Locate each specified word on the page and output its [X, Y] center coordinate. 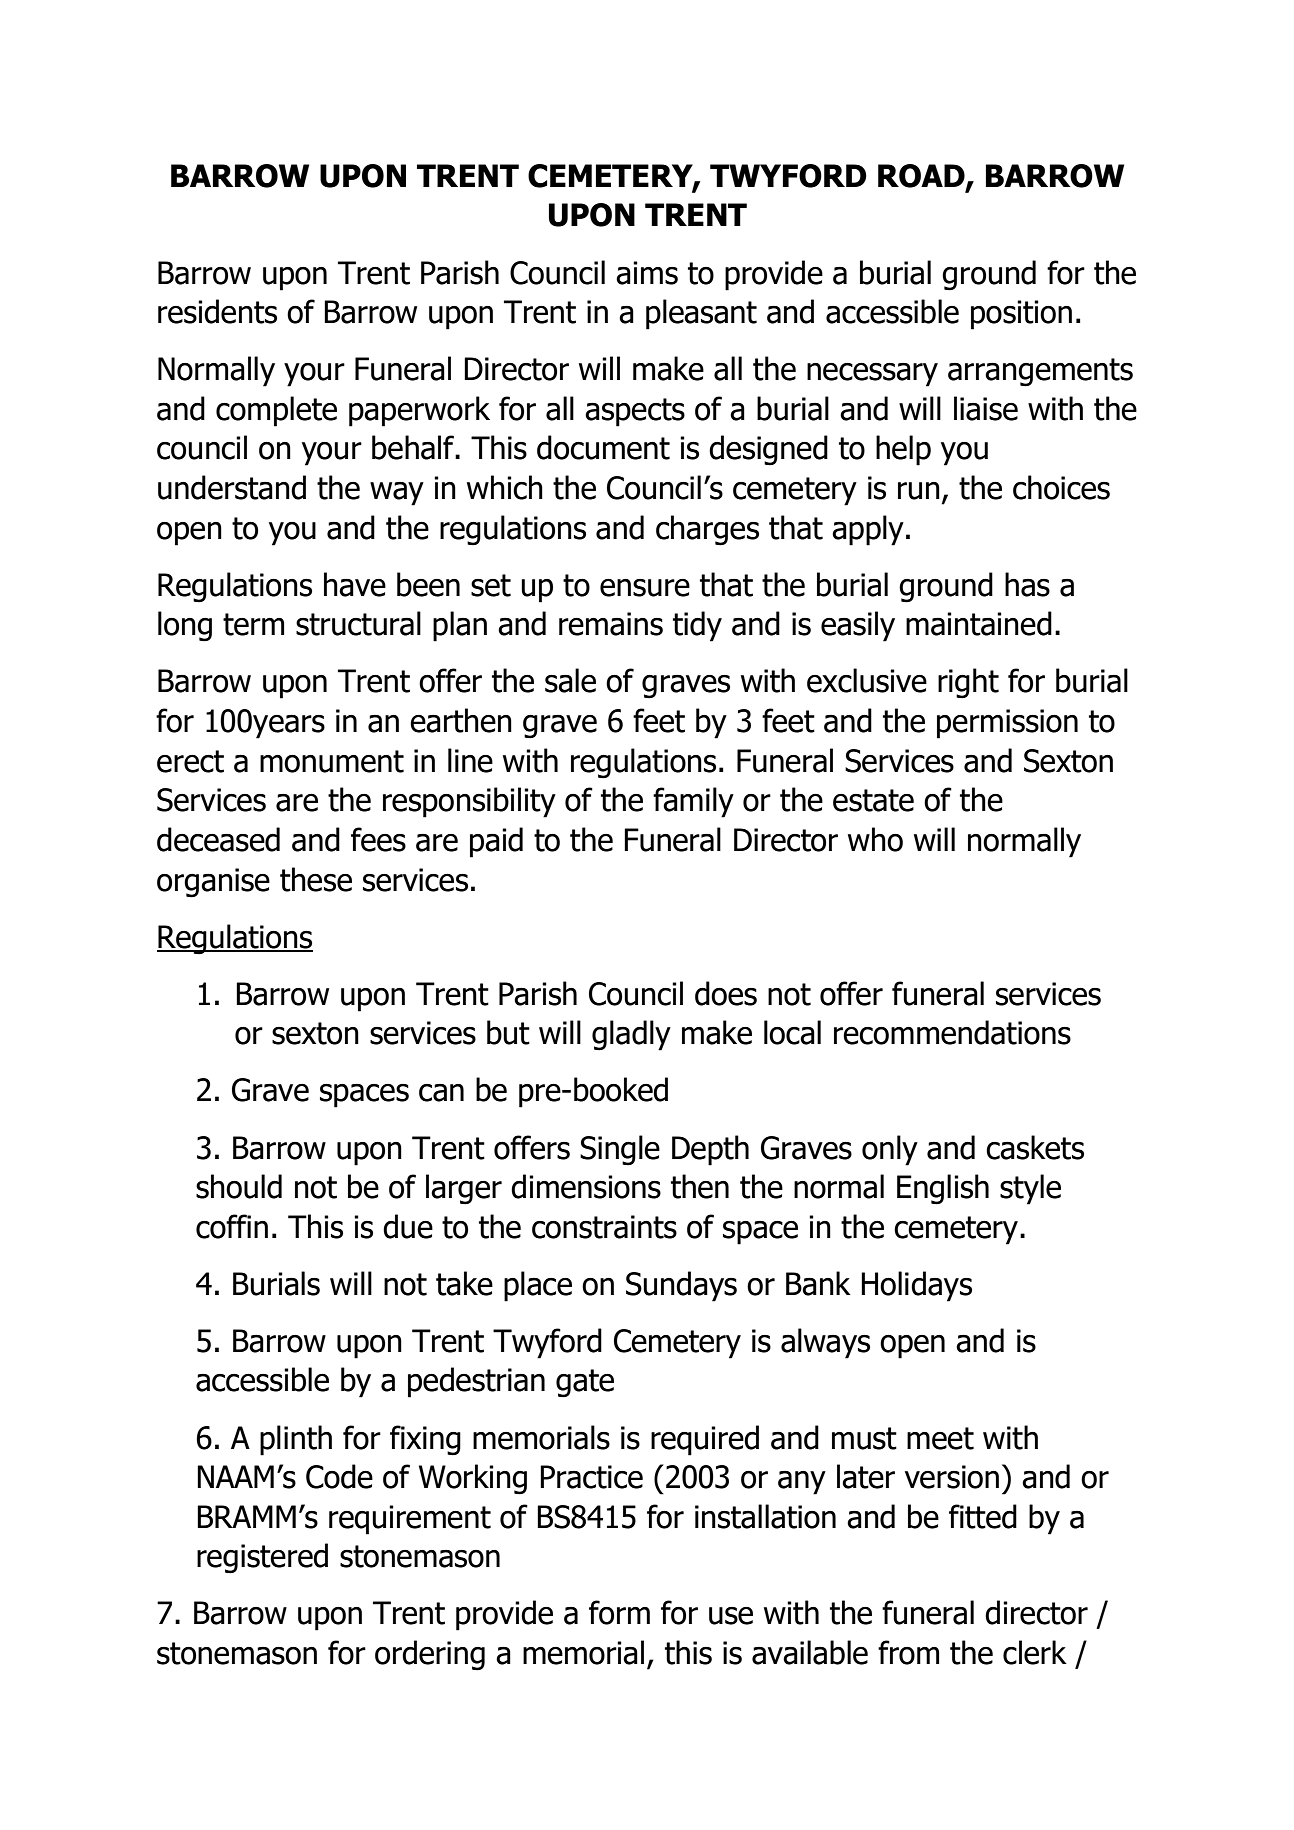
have [355, 584]
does [726, 993]
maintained [979, 623]
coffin [232, 1226]
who [875, 839]
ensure [645, 588]
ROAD [922, 177]
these [316, 879]
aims [647, 273]
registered [262, 1558]
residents [217, 311]
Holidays [916, 1286]
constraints [604, 1227]
